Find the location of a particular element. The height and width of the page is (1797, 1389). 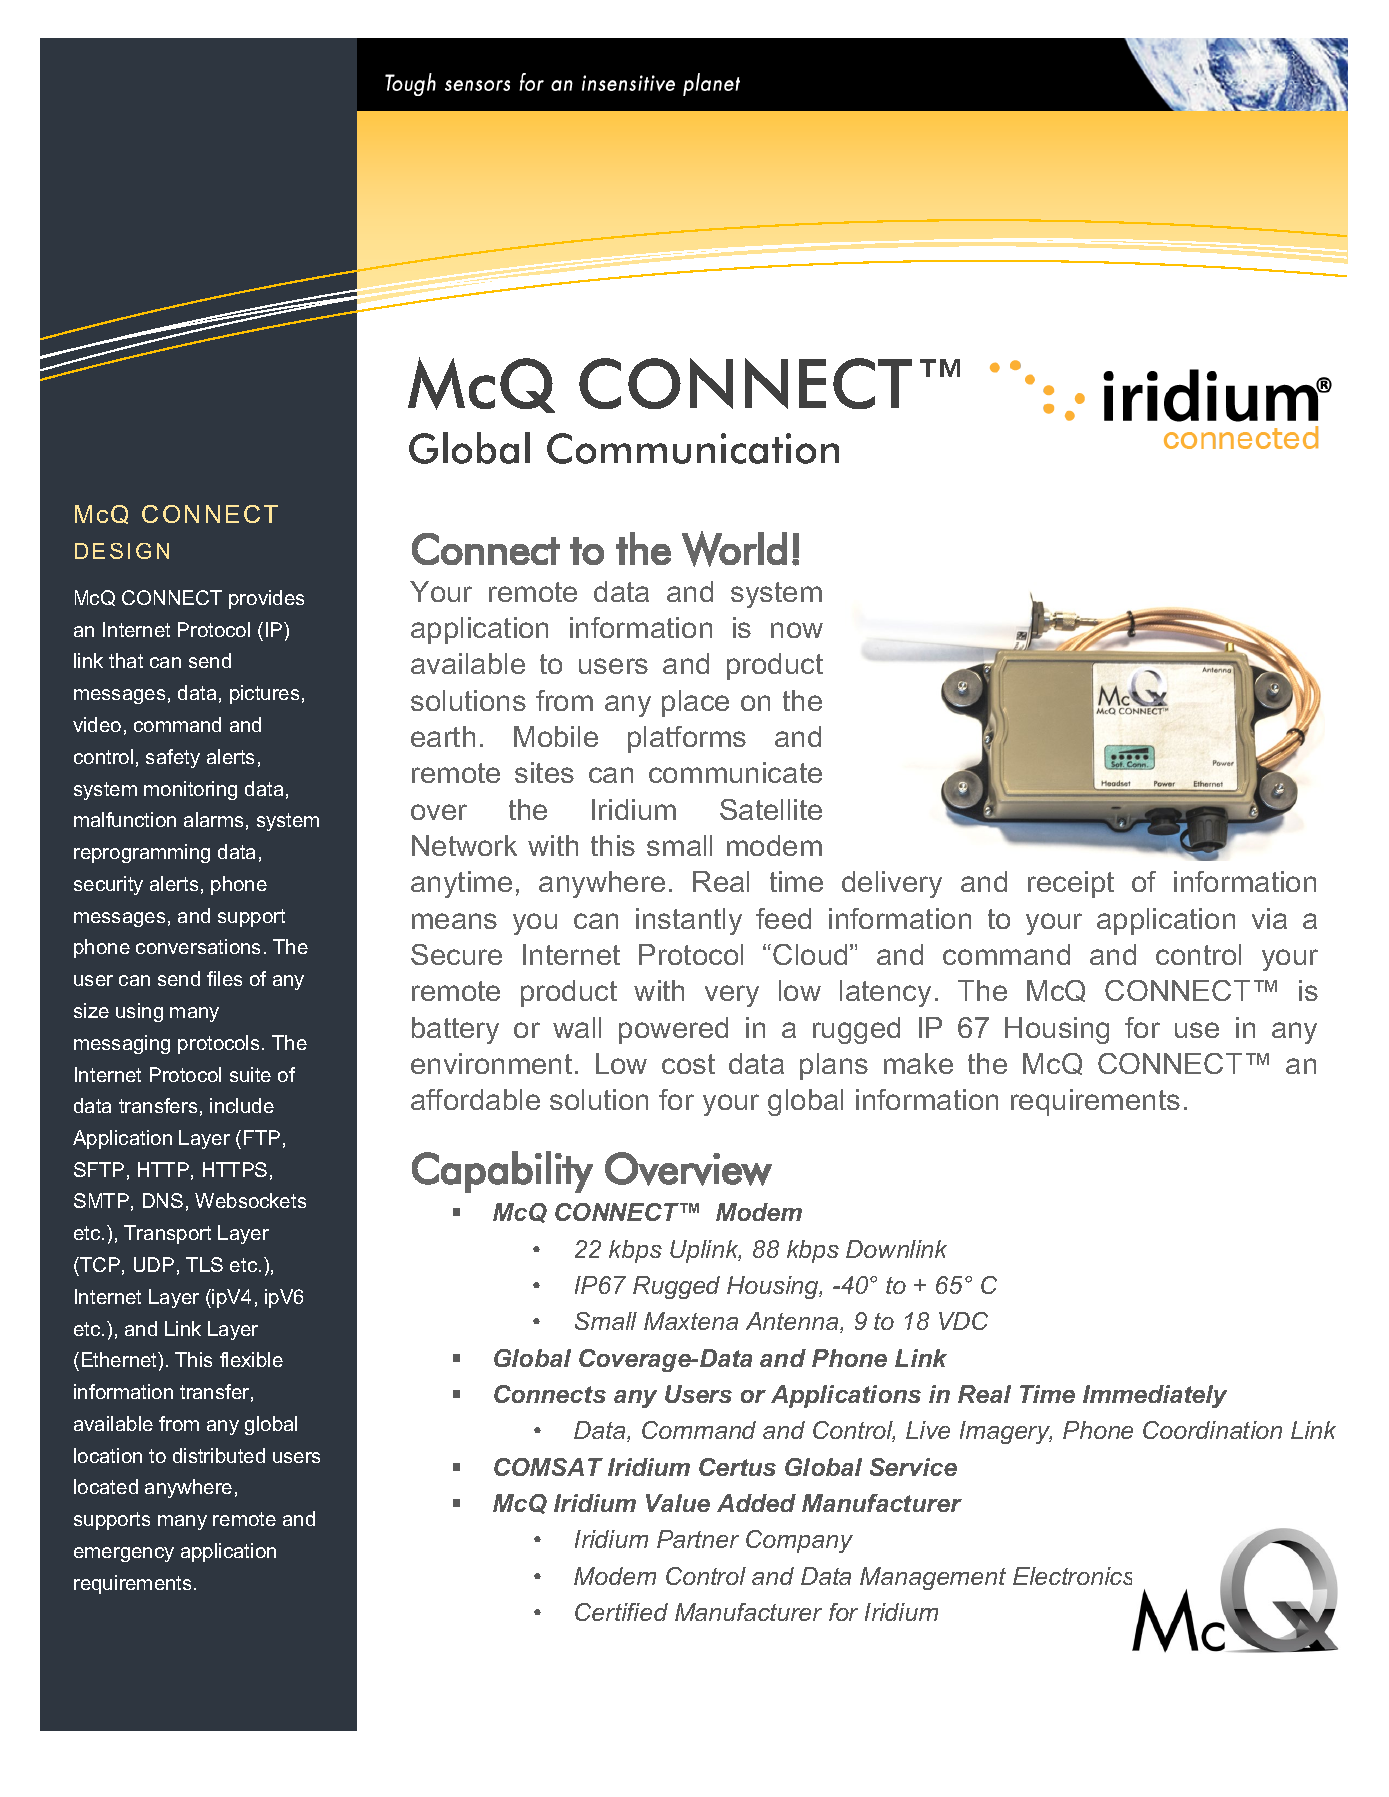

emergency is located at coordinates (124, 1554).
